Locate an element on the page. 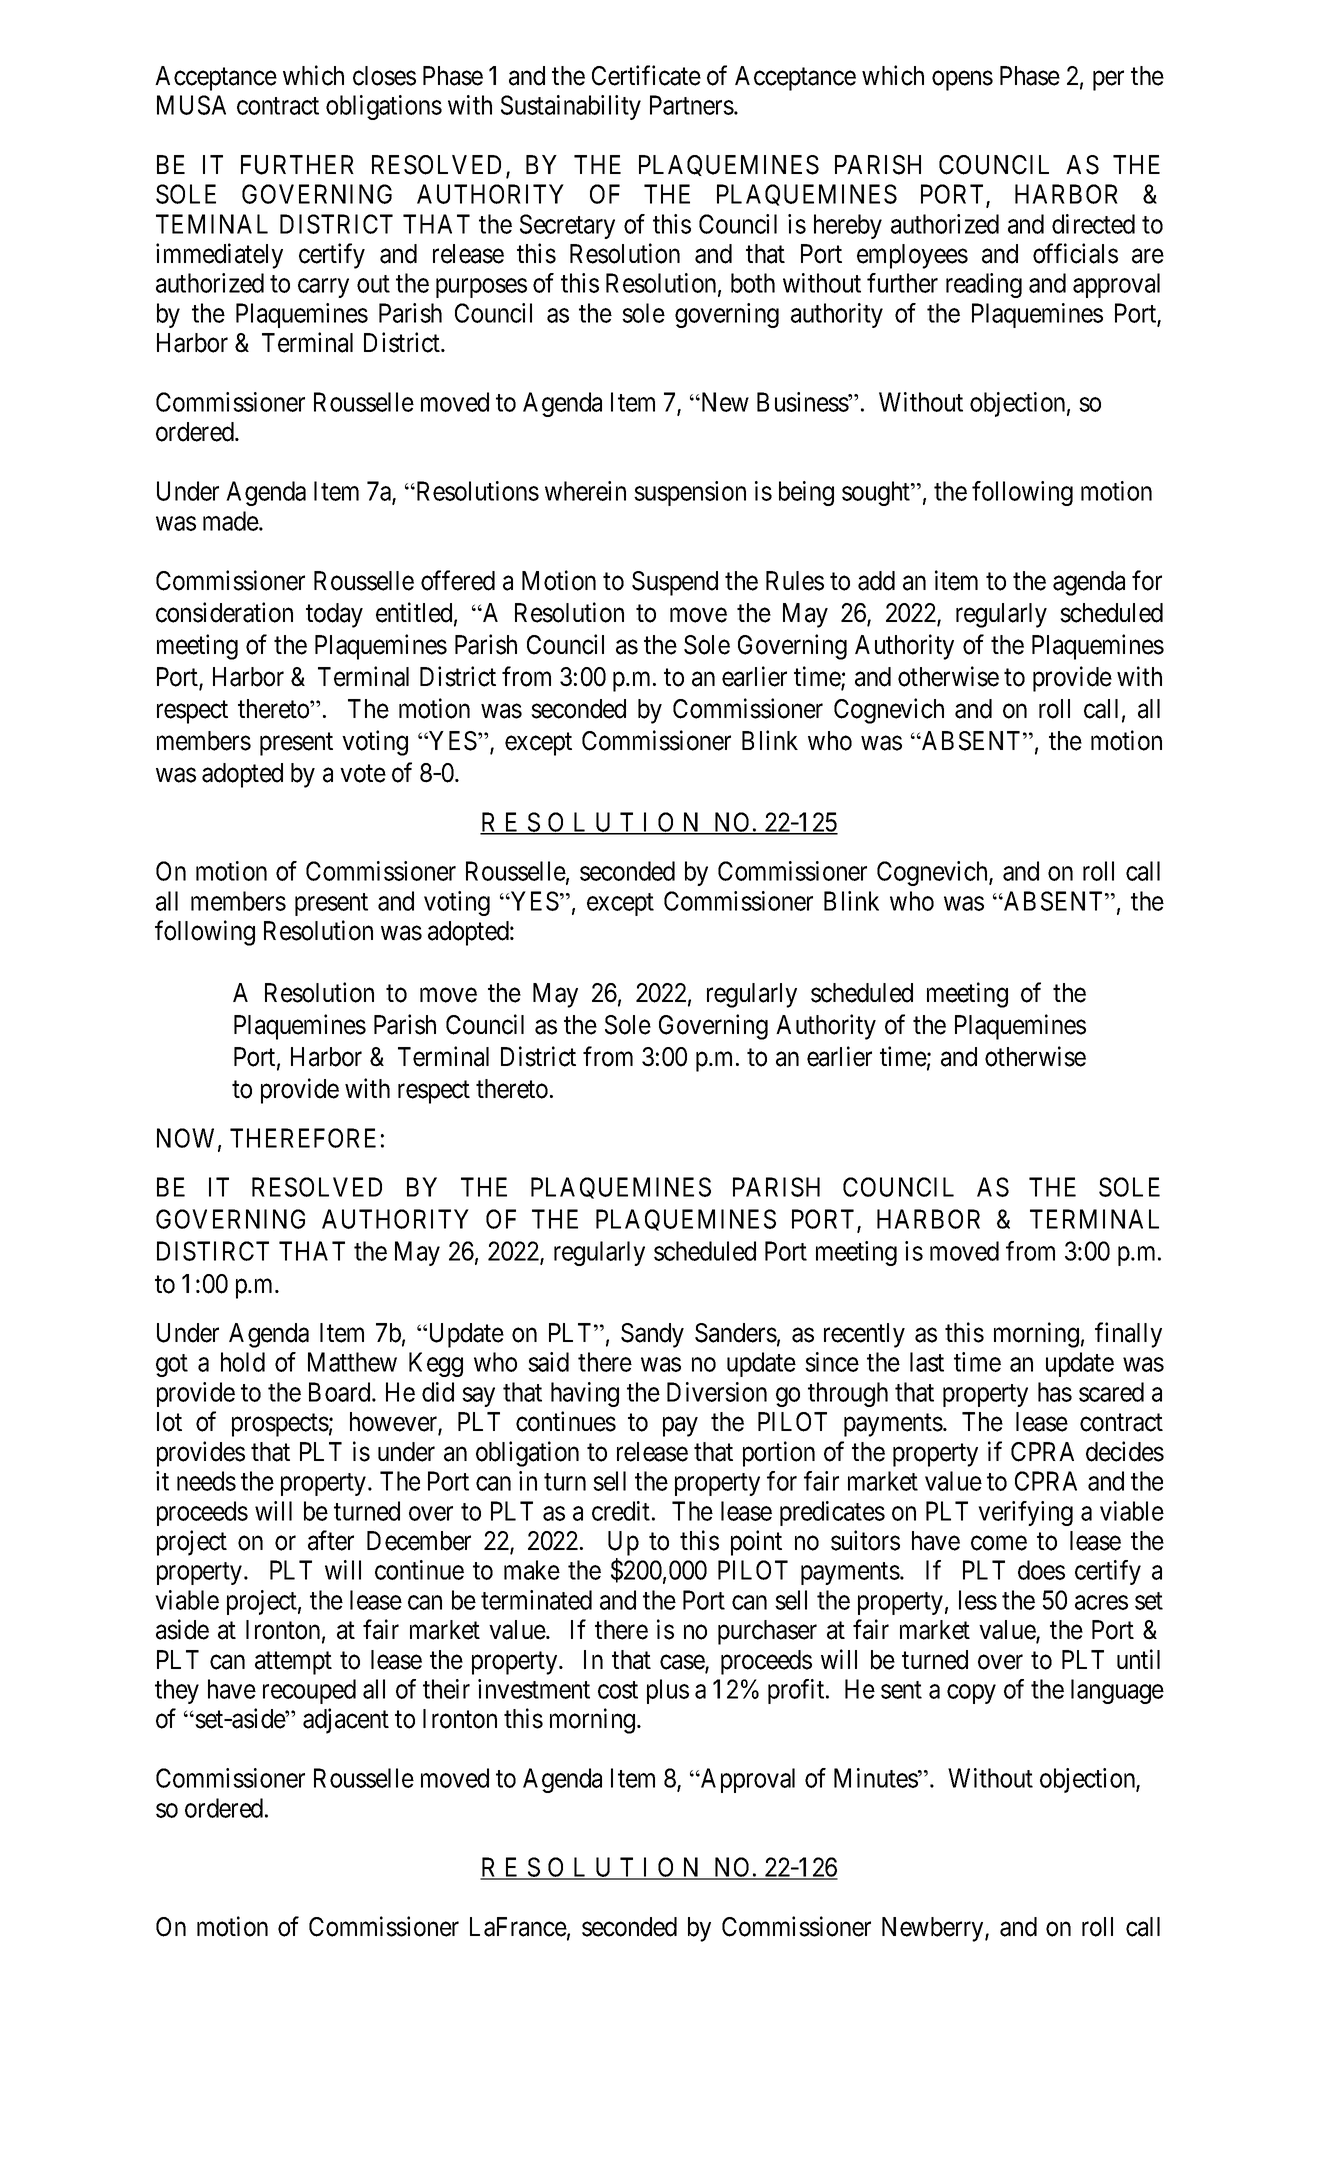 The height and width of the document is (2170, 1318). today is located at coordinates (334, 615).
